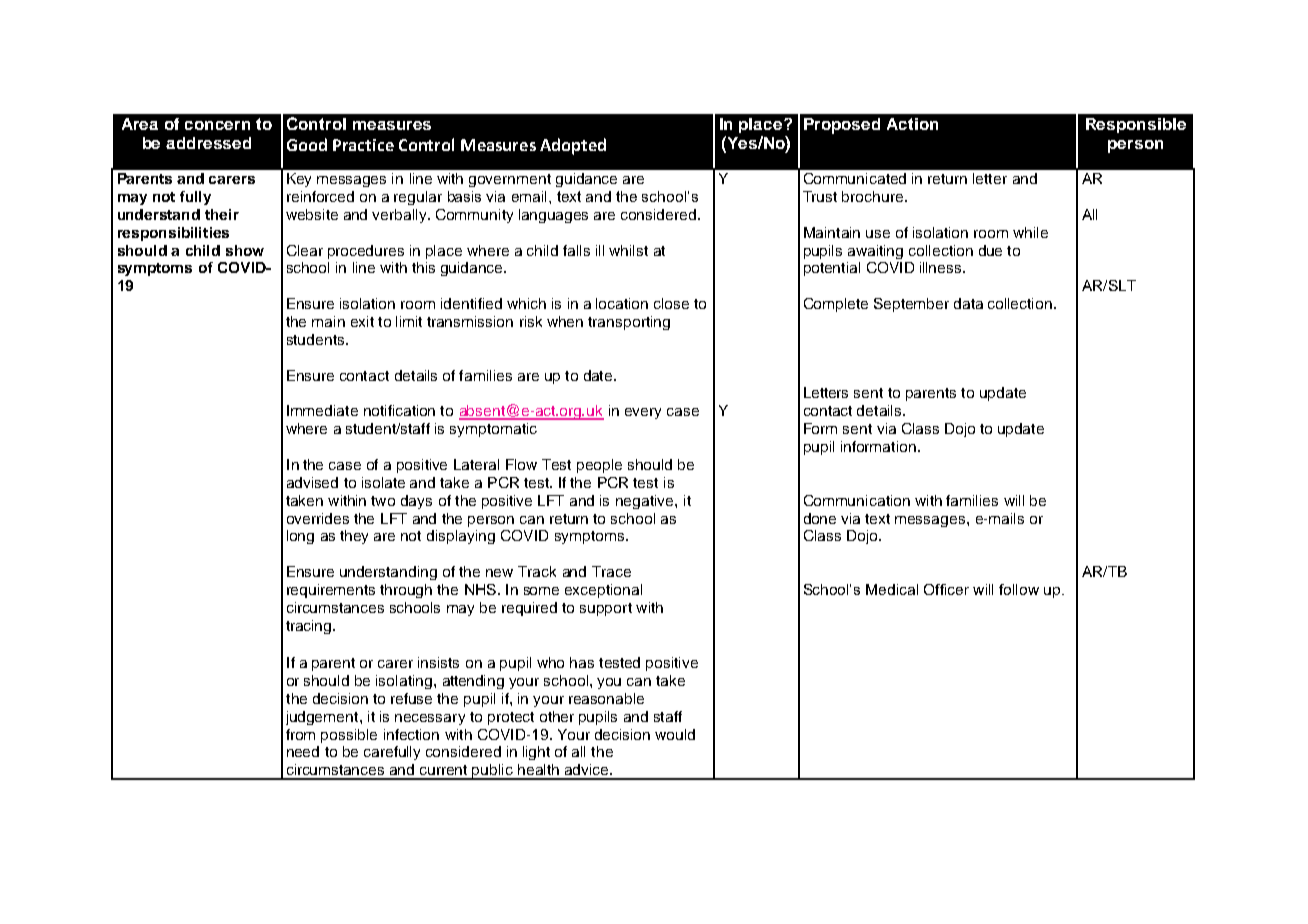 The height and width of the screenshot is (924, 1308). Describe the element at coordinates (331, 591) in the screenshot. I see `requirements` at that location.
